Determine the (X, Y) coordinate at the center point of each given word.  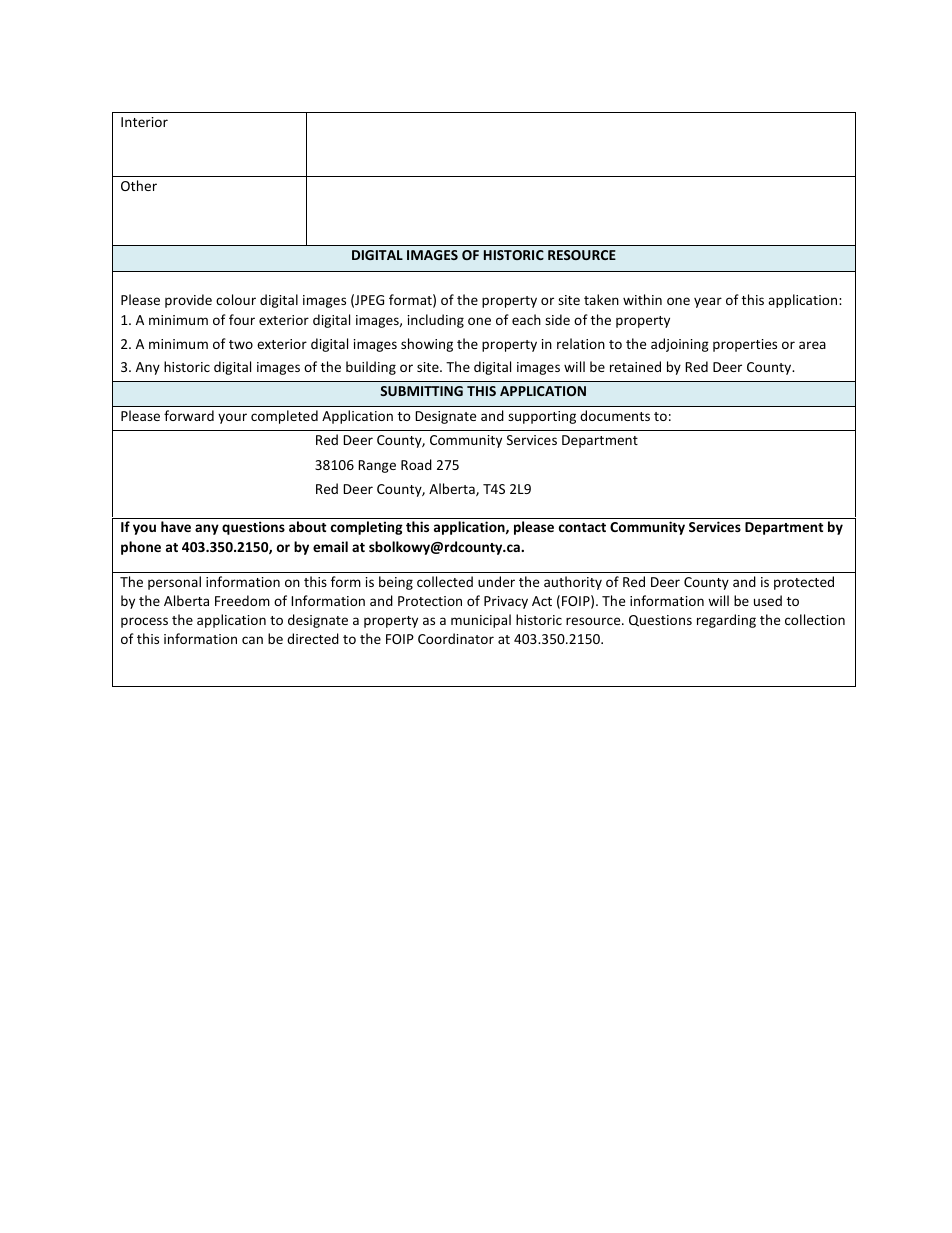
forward (189, 415)
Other (139, 185)
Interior (144, 122)
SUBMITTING (421, 391)
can (252, 640)
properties (745, 345)
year (708, 302)
